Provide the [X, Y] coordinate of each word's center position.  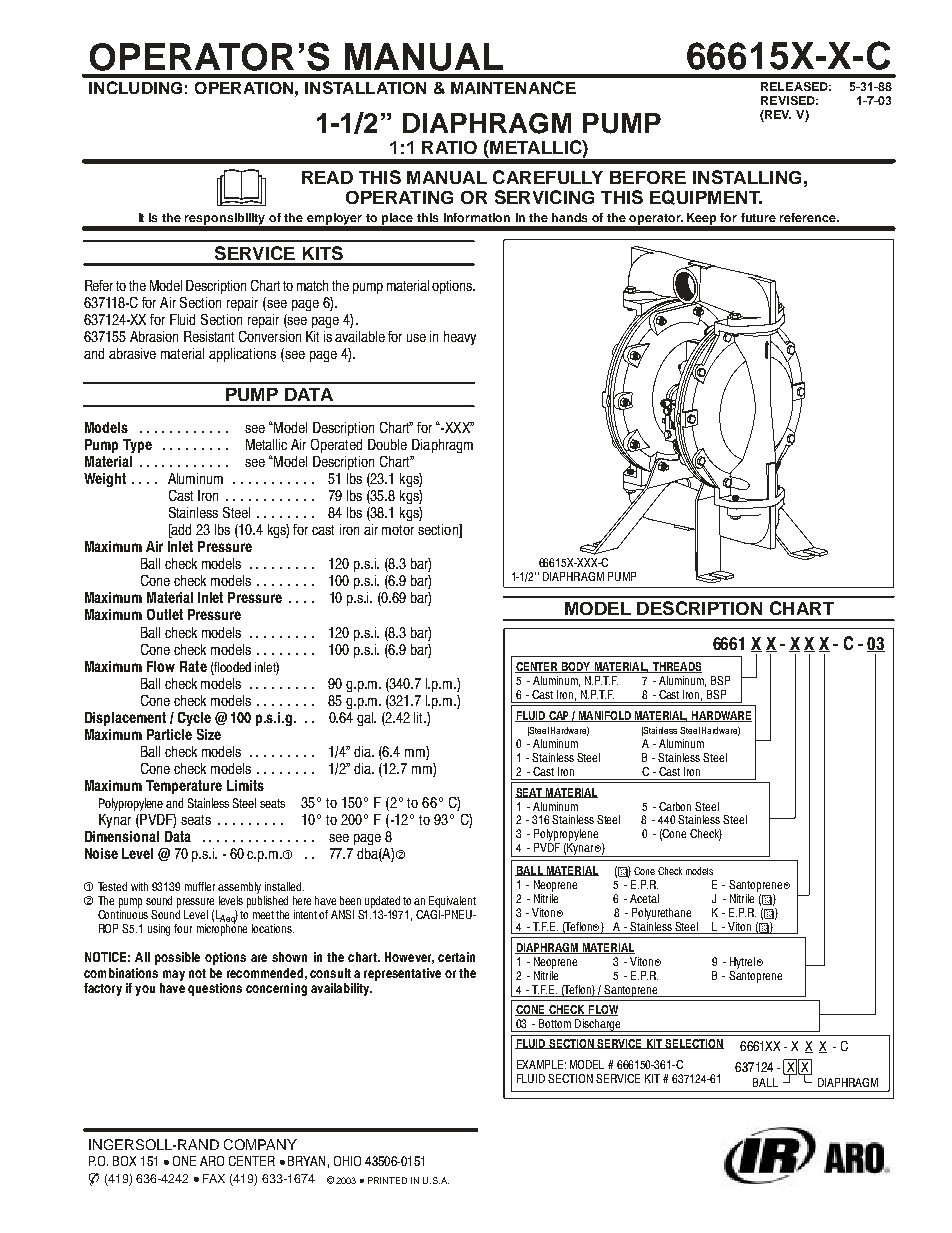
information [477, 217]
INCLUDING [135, 87]
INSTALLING [747, 177]
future [758, 217]
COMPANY [260, 1144]
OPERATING [399, 197]
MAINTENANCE [513, 87]
